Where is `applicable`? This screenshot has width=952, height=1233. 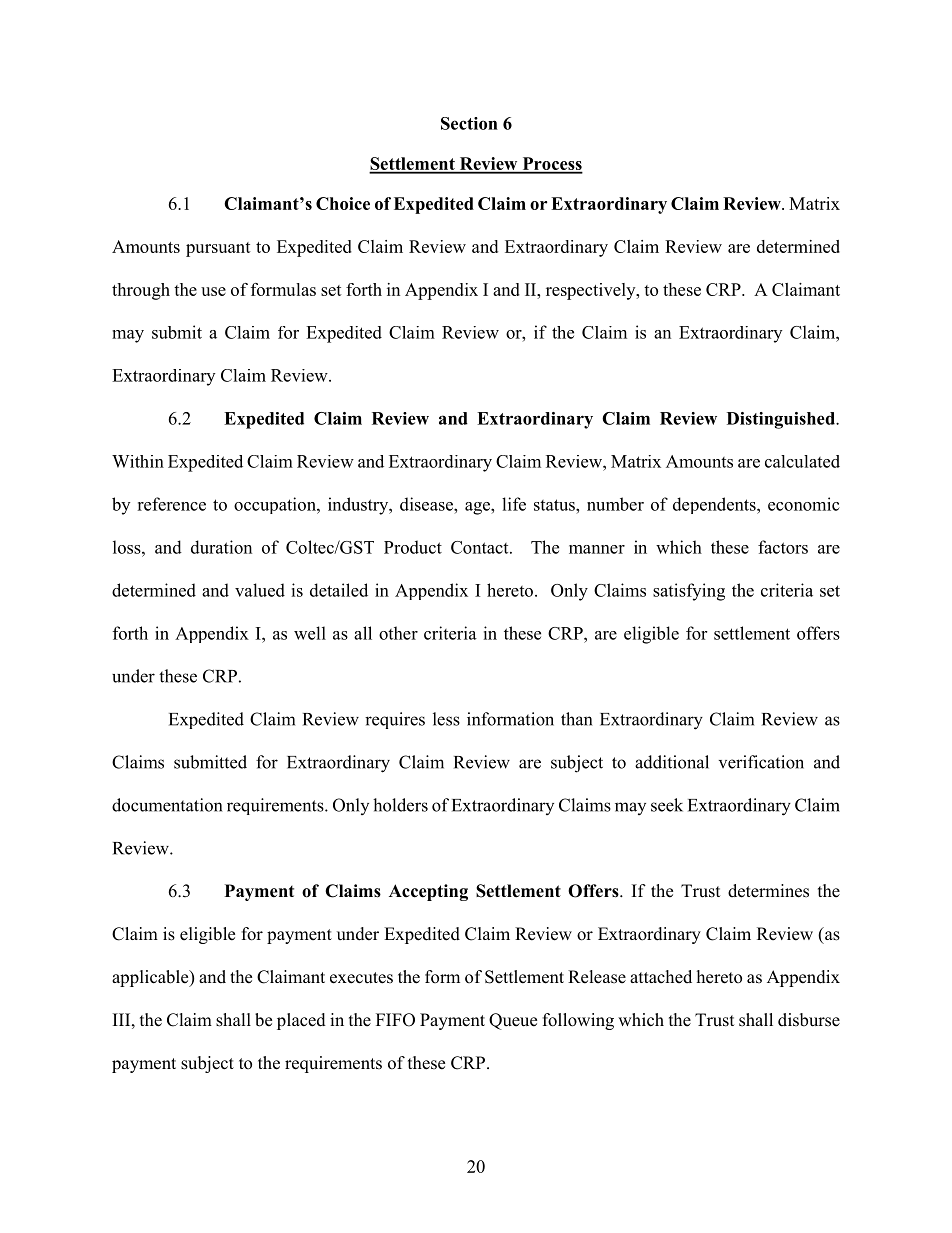 applicable is located at coordinates (151, 978).
